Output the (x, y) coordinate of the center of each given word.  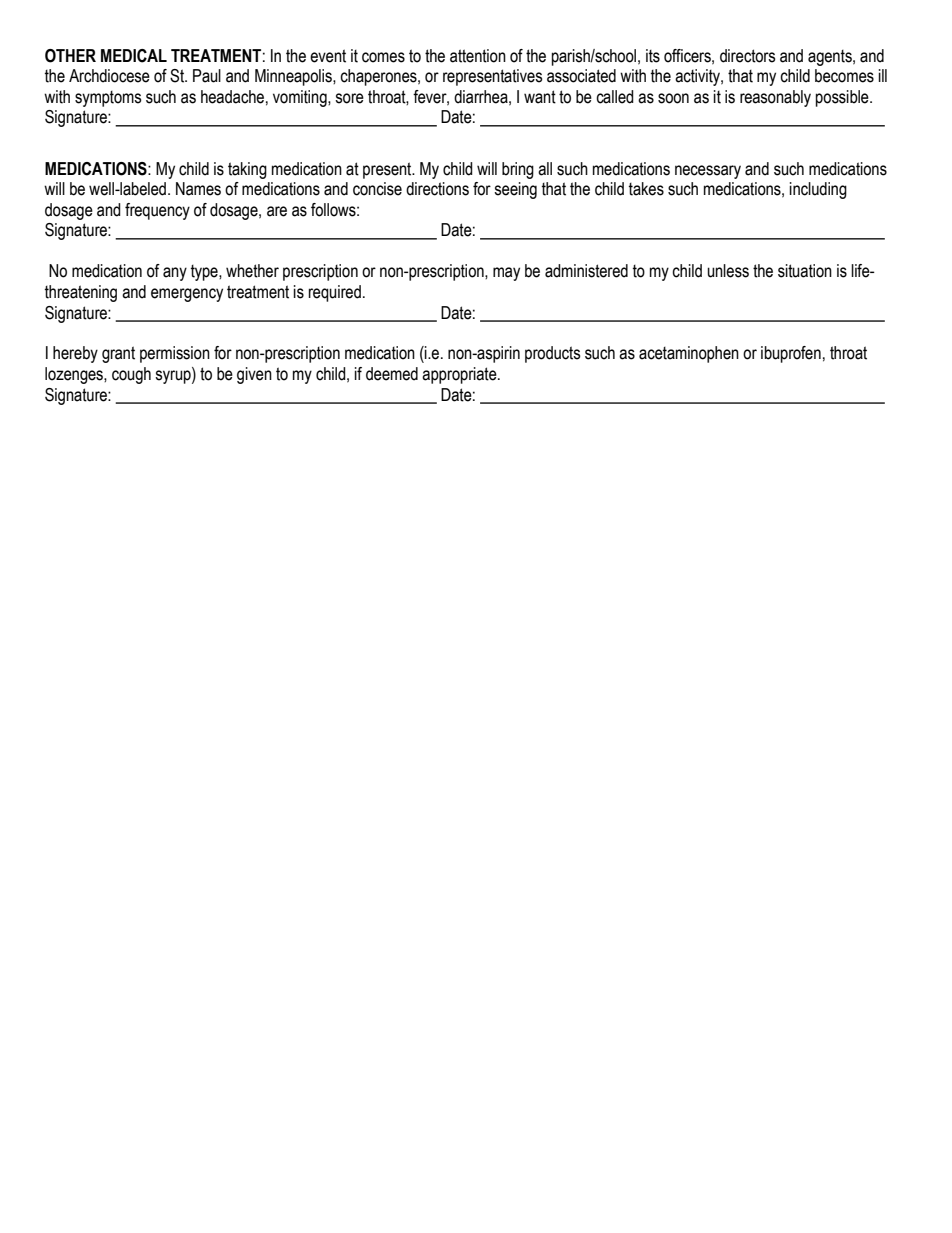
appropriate (460, 375)
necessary (708, 172)
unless (728, 271)
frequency (157, 211)
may (506, 274)
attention (478, 56)
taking (247, 170)
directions (437, 189)
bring (518, 170)
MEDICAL (134, 56)
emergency (187, 295)
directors (748, 56)
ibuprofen (791, 354)
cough (131, 375)
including (818, 190)
